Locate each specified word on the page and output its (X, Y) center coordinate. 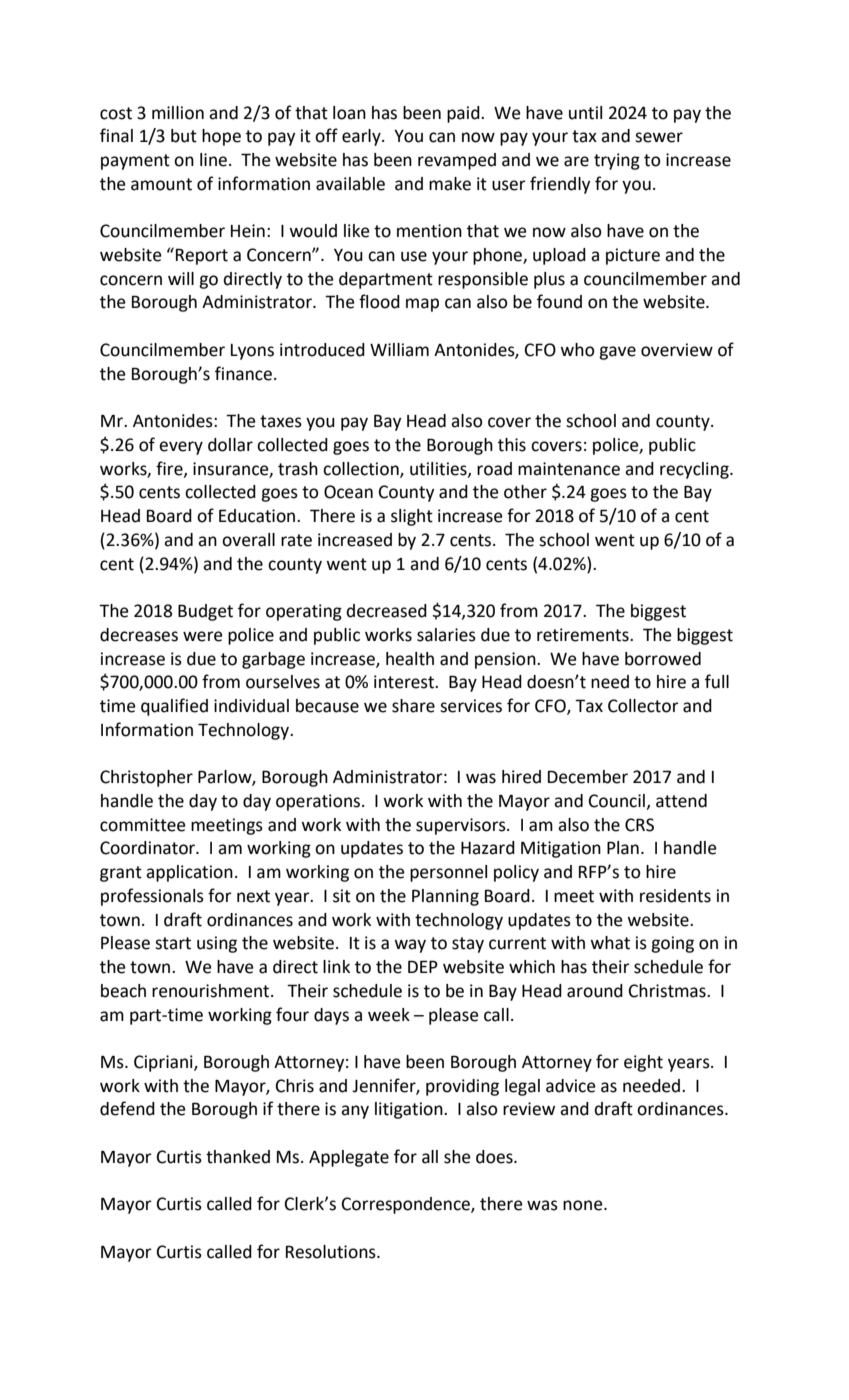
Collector (643, 706)
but (184, 136)
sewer (659, 137)
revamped (457, 161)
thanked (238, 1157)
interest (405, 682)
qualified (174, 707)
